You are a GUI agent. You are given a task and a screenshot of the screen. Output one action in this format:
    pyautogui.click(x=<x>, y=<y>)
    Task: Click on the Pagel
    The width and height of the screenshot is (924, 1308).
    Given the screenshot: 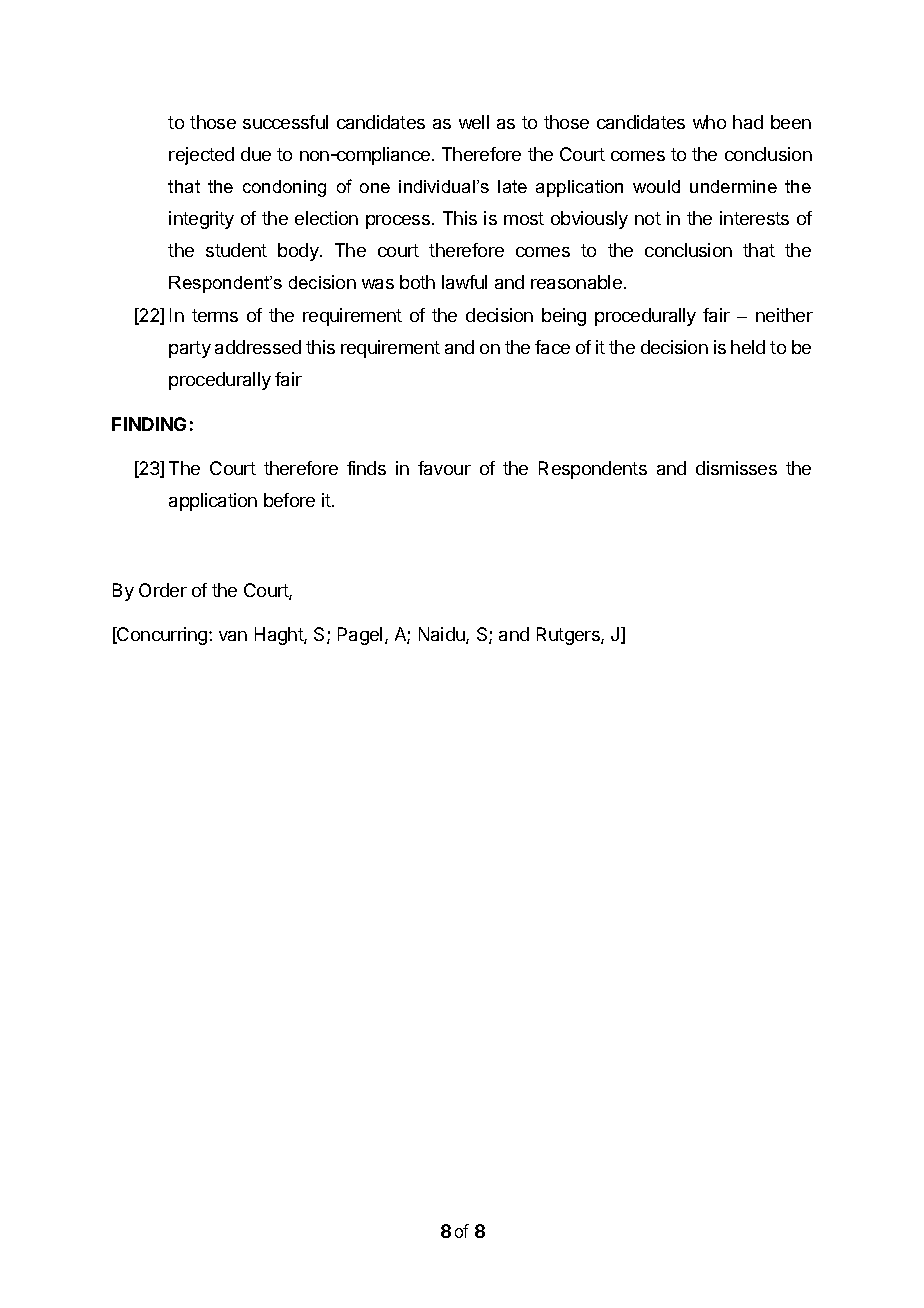 What is the action you would take?
    pyautogui.click(x=360, y=636)
